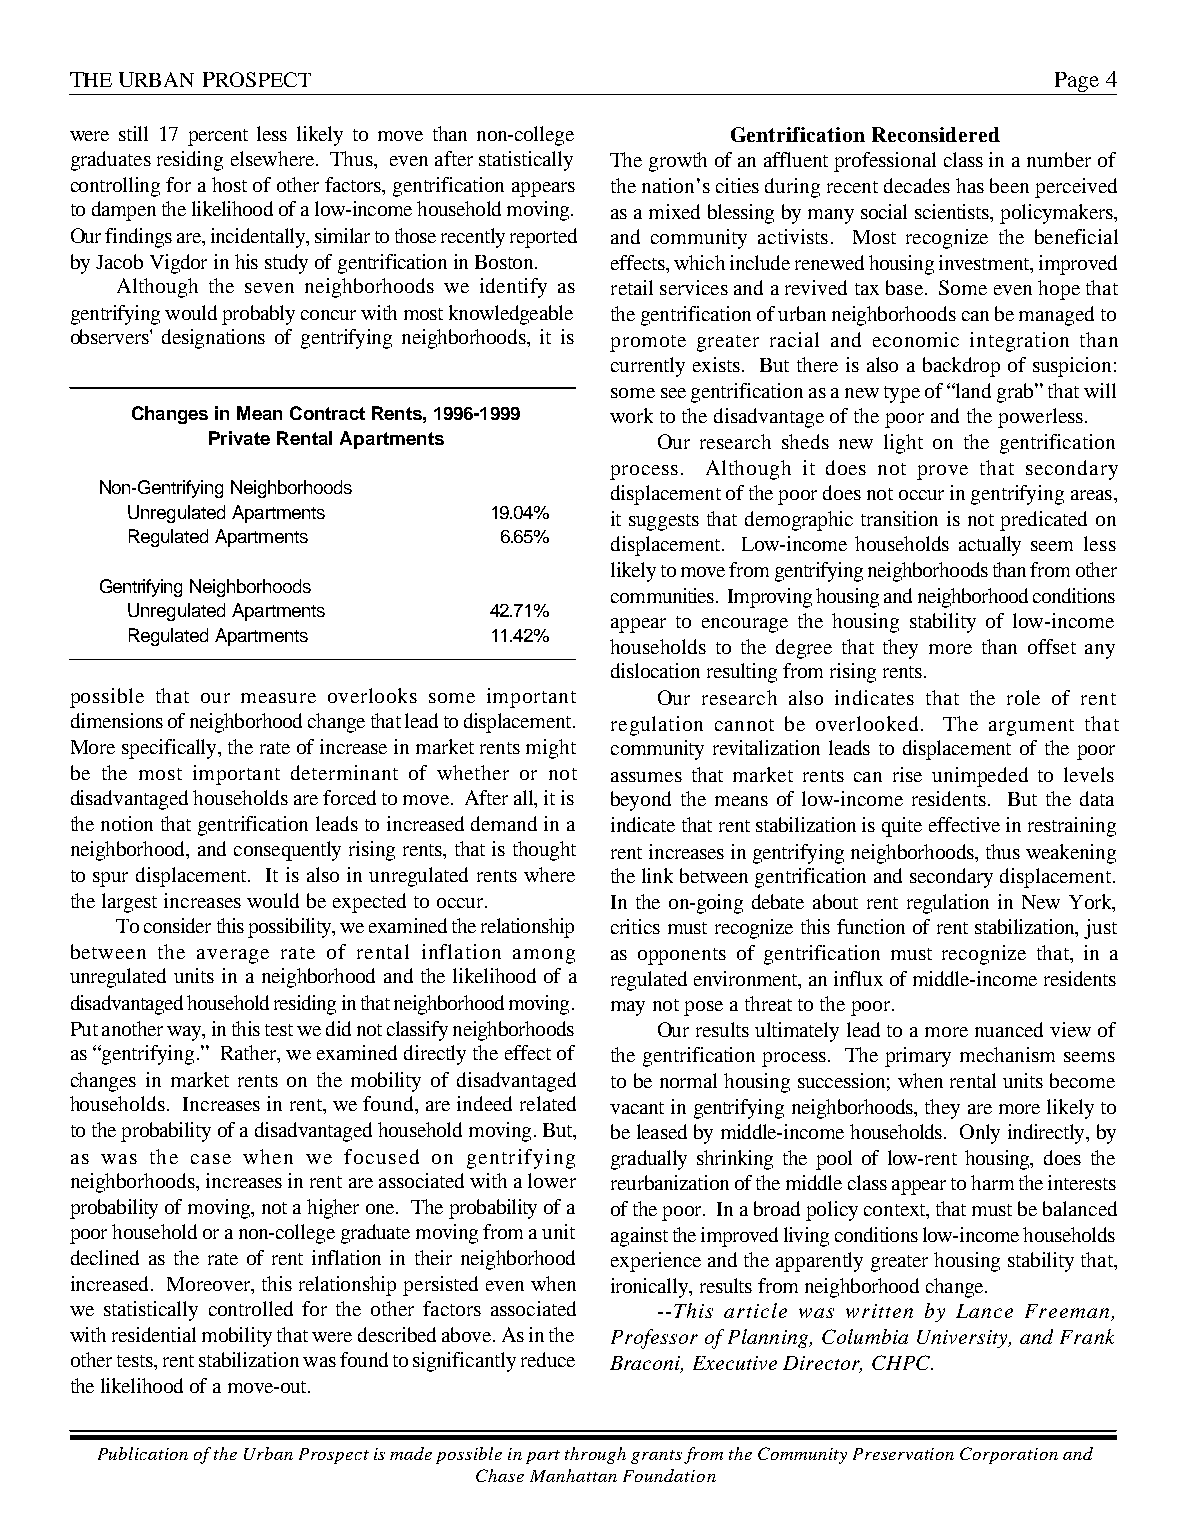 The height and width of the document is (1534, 1186). What do you see at coordinates (211, 1159) in the document?
I see `case` at bounding box center [211, 1159].
